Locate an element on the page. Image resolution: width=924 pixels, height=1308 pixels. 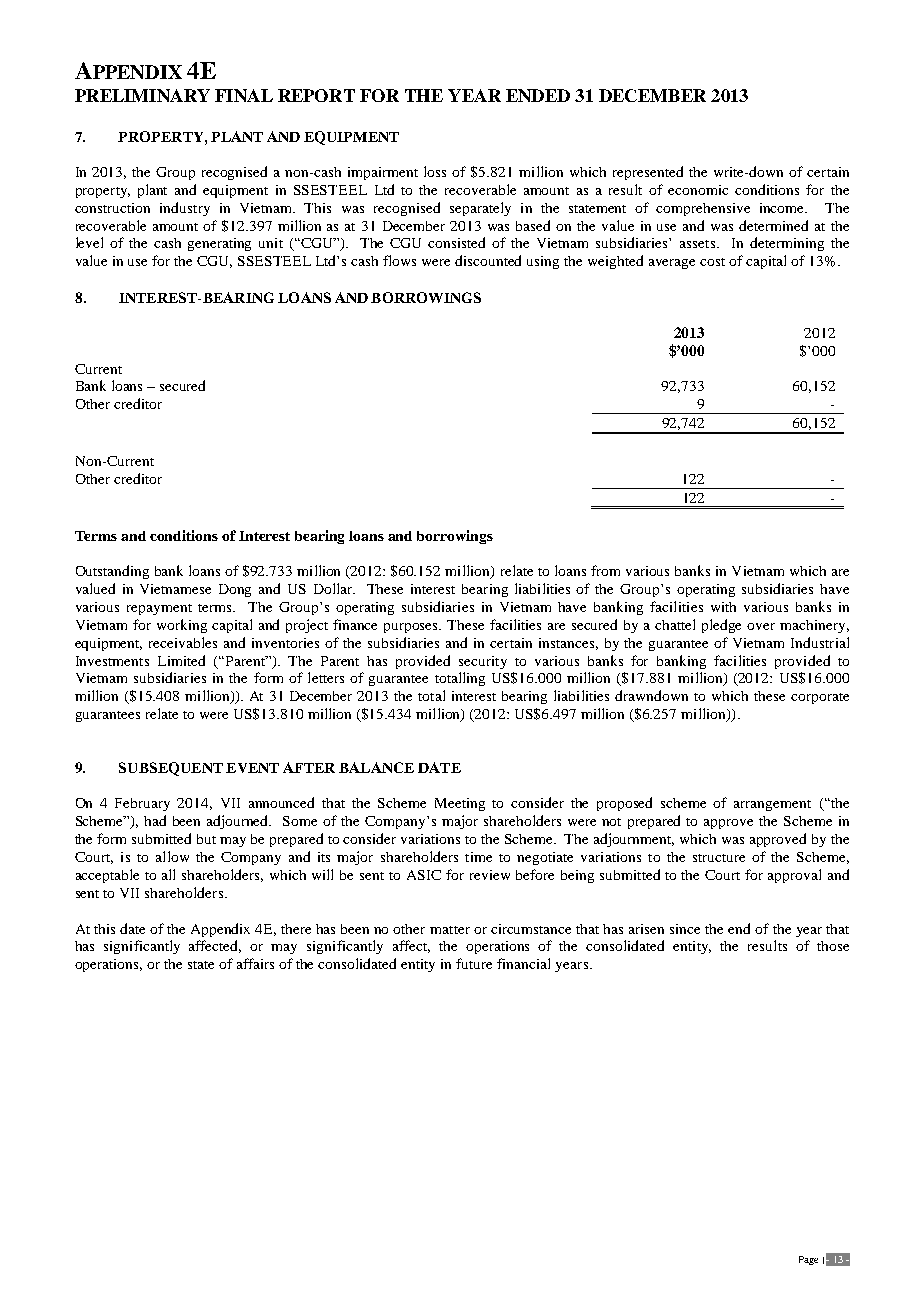
since is located at coordinates (685, 929).
